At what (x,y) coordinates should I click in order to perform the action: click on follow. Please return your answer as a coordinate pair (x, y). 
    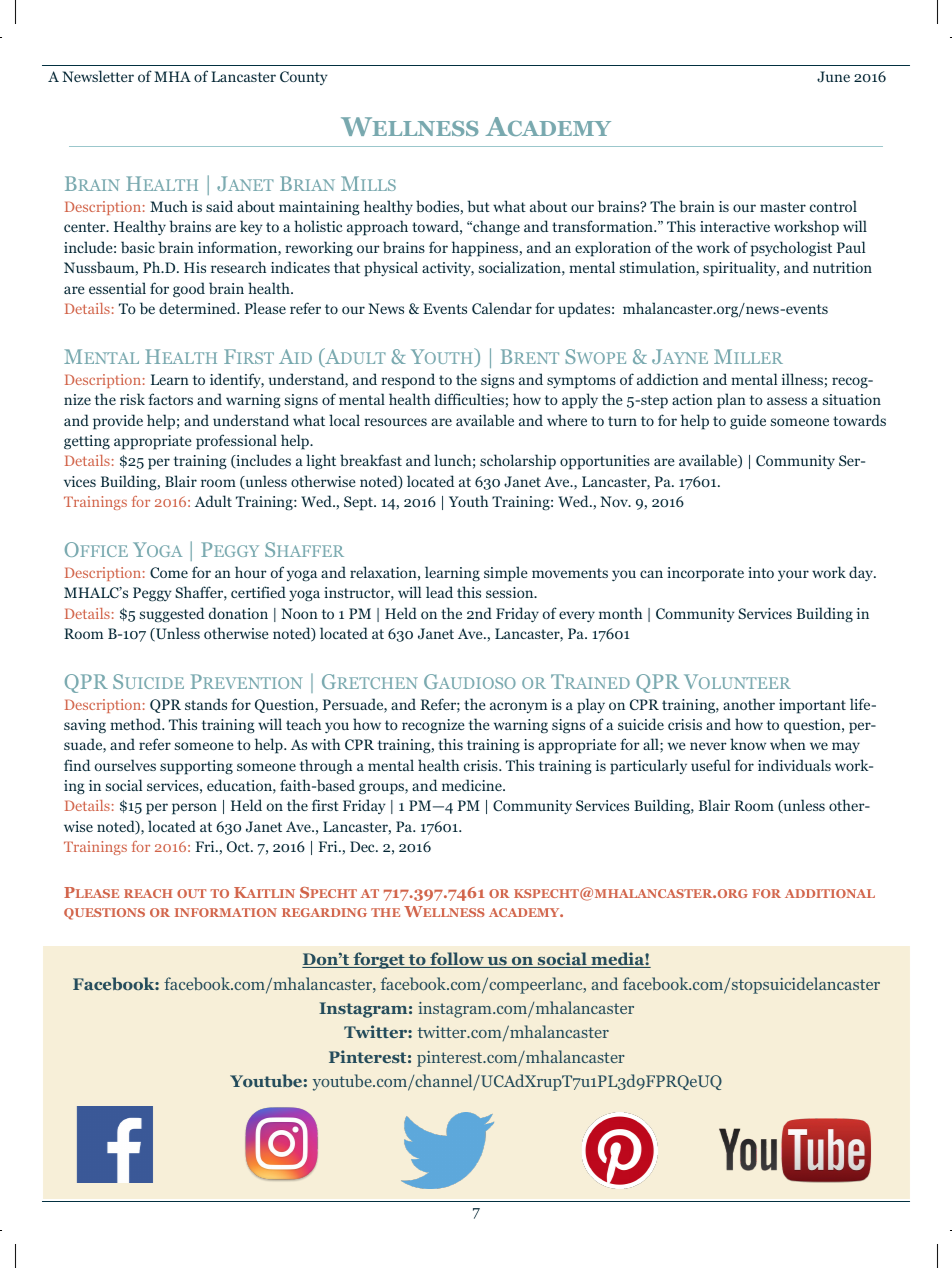
    Looking at the image, I should click on (457, 960).
